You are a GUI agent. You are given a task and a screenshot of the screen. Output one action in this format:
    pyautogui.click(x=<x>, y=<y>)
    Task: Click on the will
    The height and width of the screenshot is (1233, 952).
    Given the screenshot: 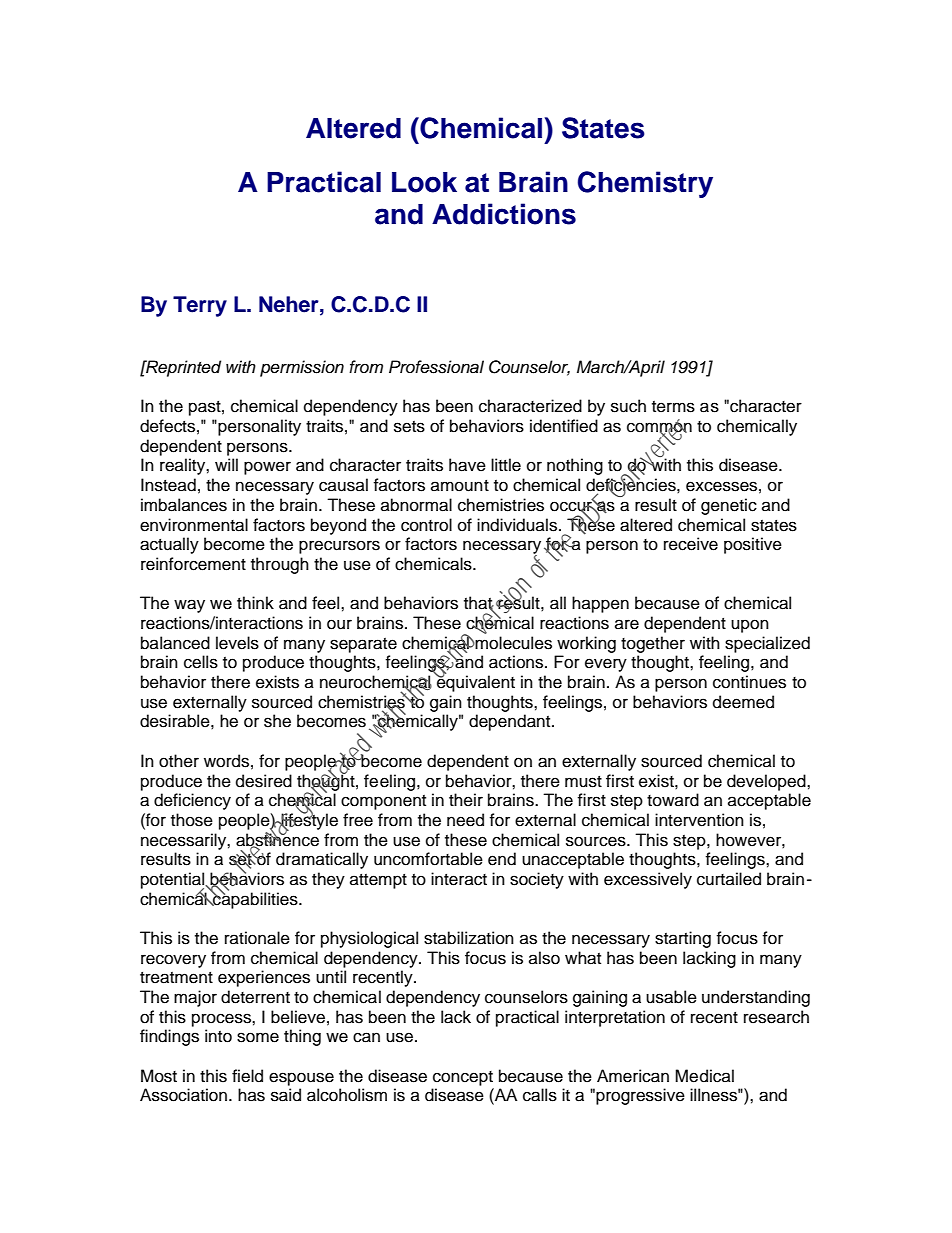 What is the action you would take?
    pyautogui.click(x=226, y=464)
